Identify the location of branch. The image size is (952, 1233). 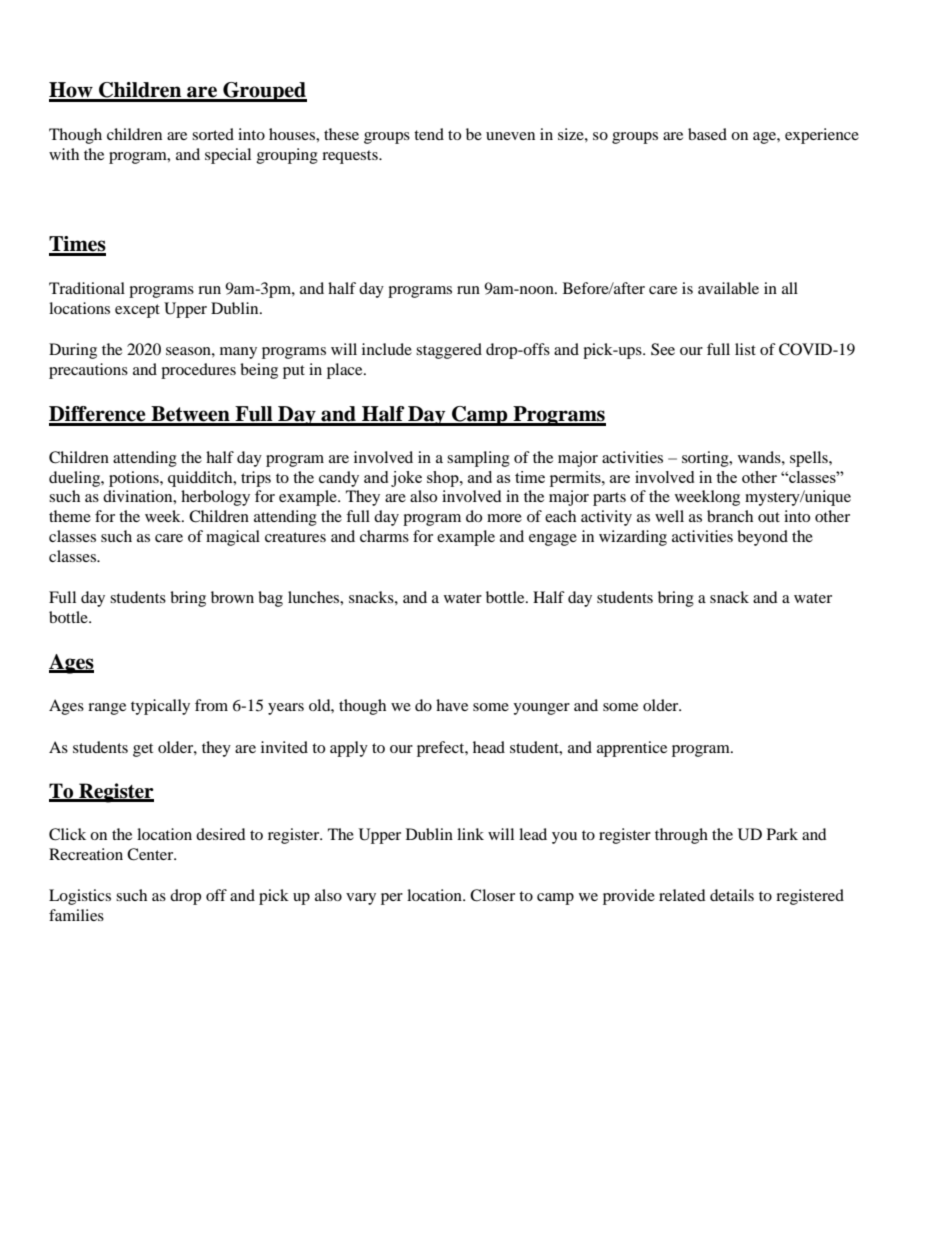
(730, 516).
